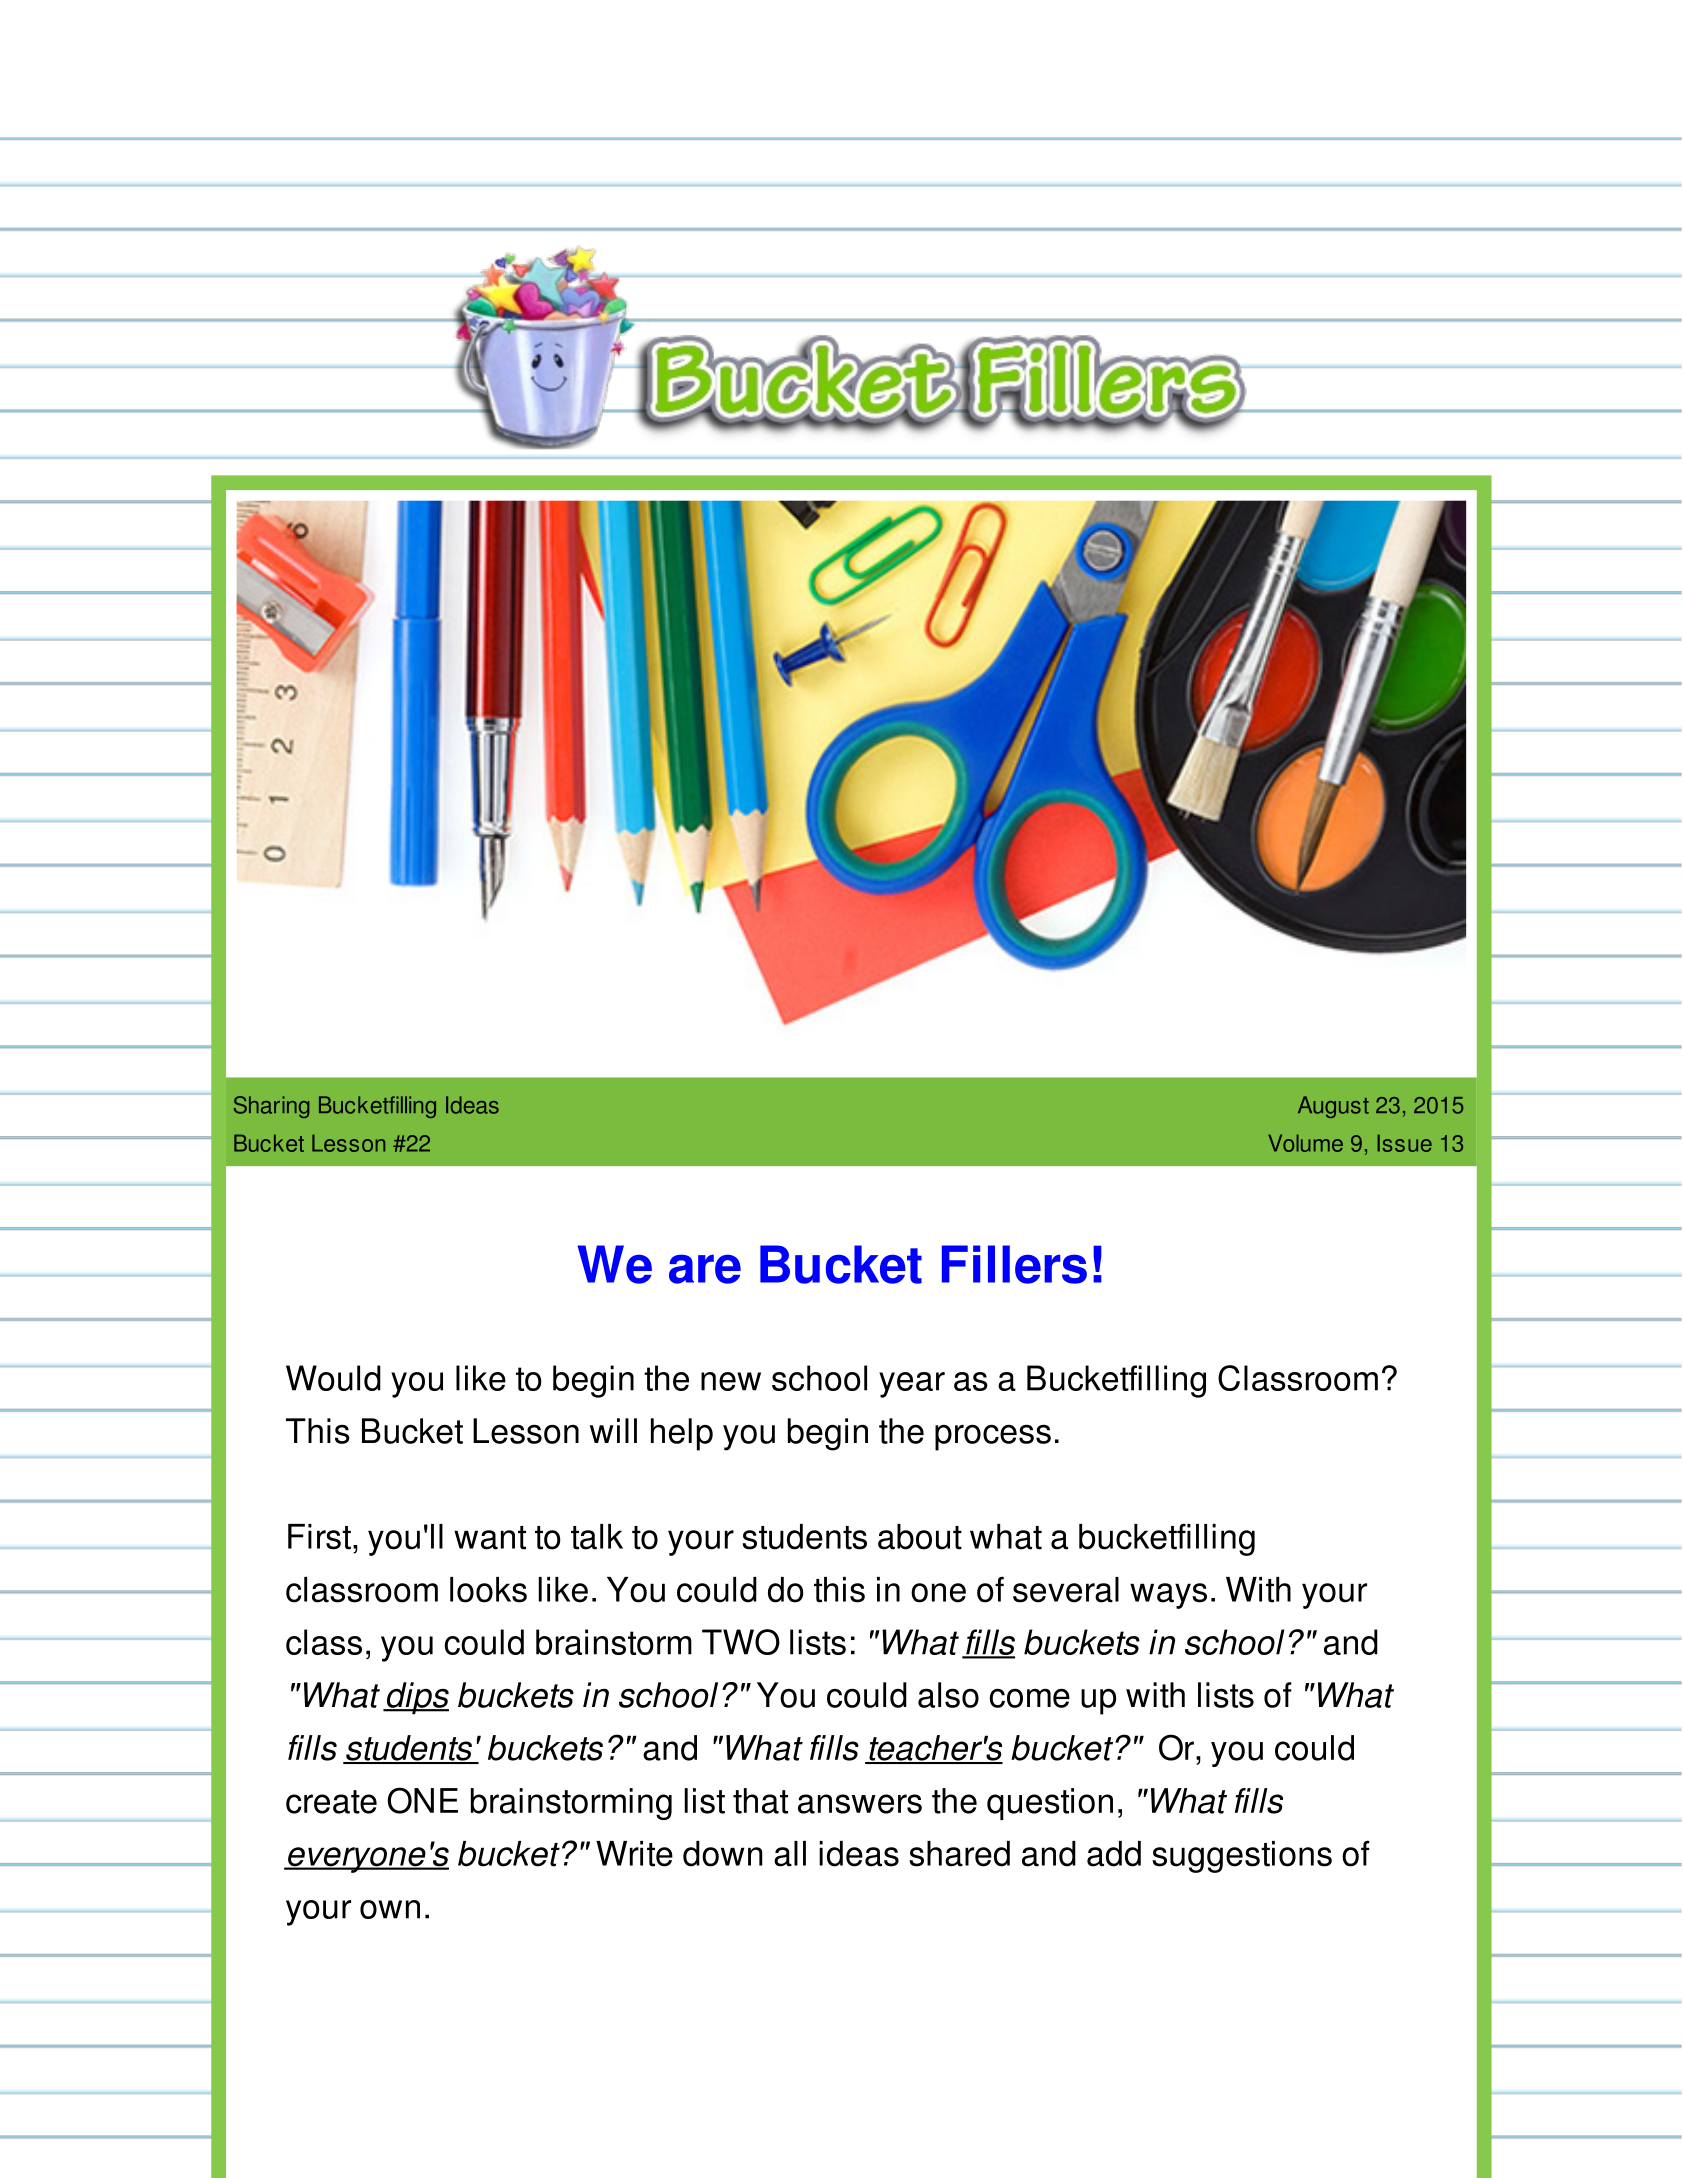 The image size is (1683, 2178). I want to click on Volume, so click(1305, 1143).
